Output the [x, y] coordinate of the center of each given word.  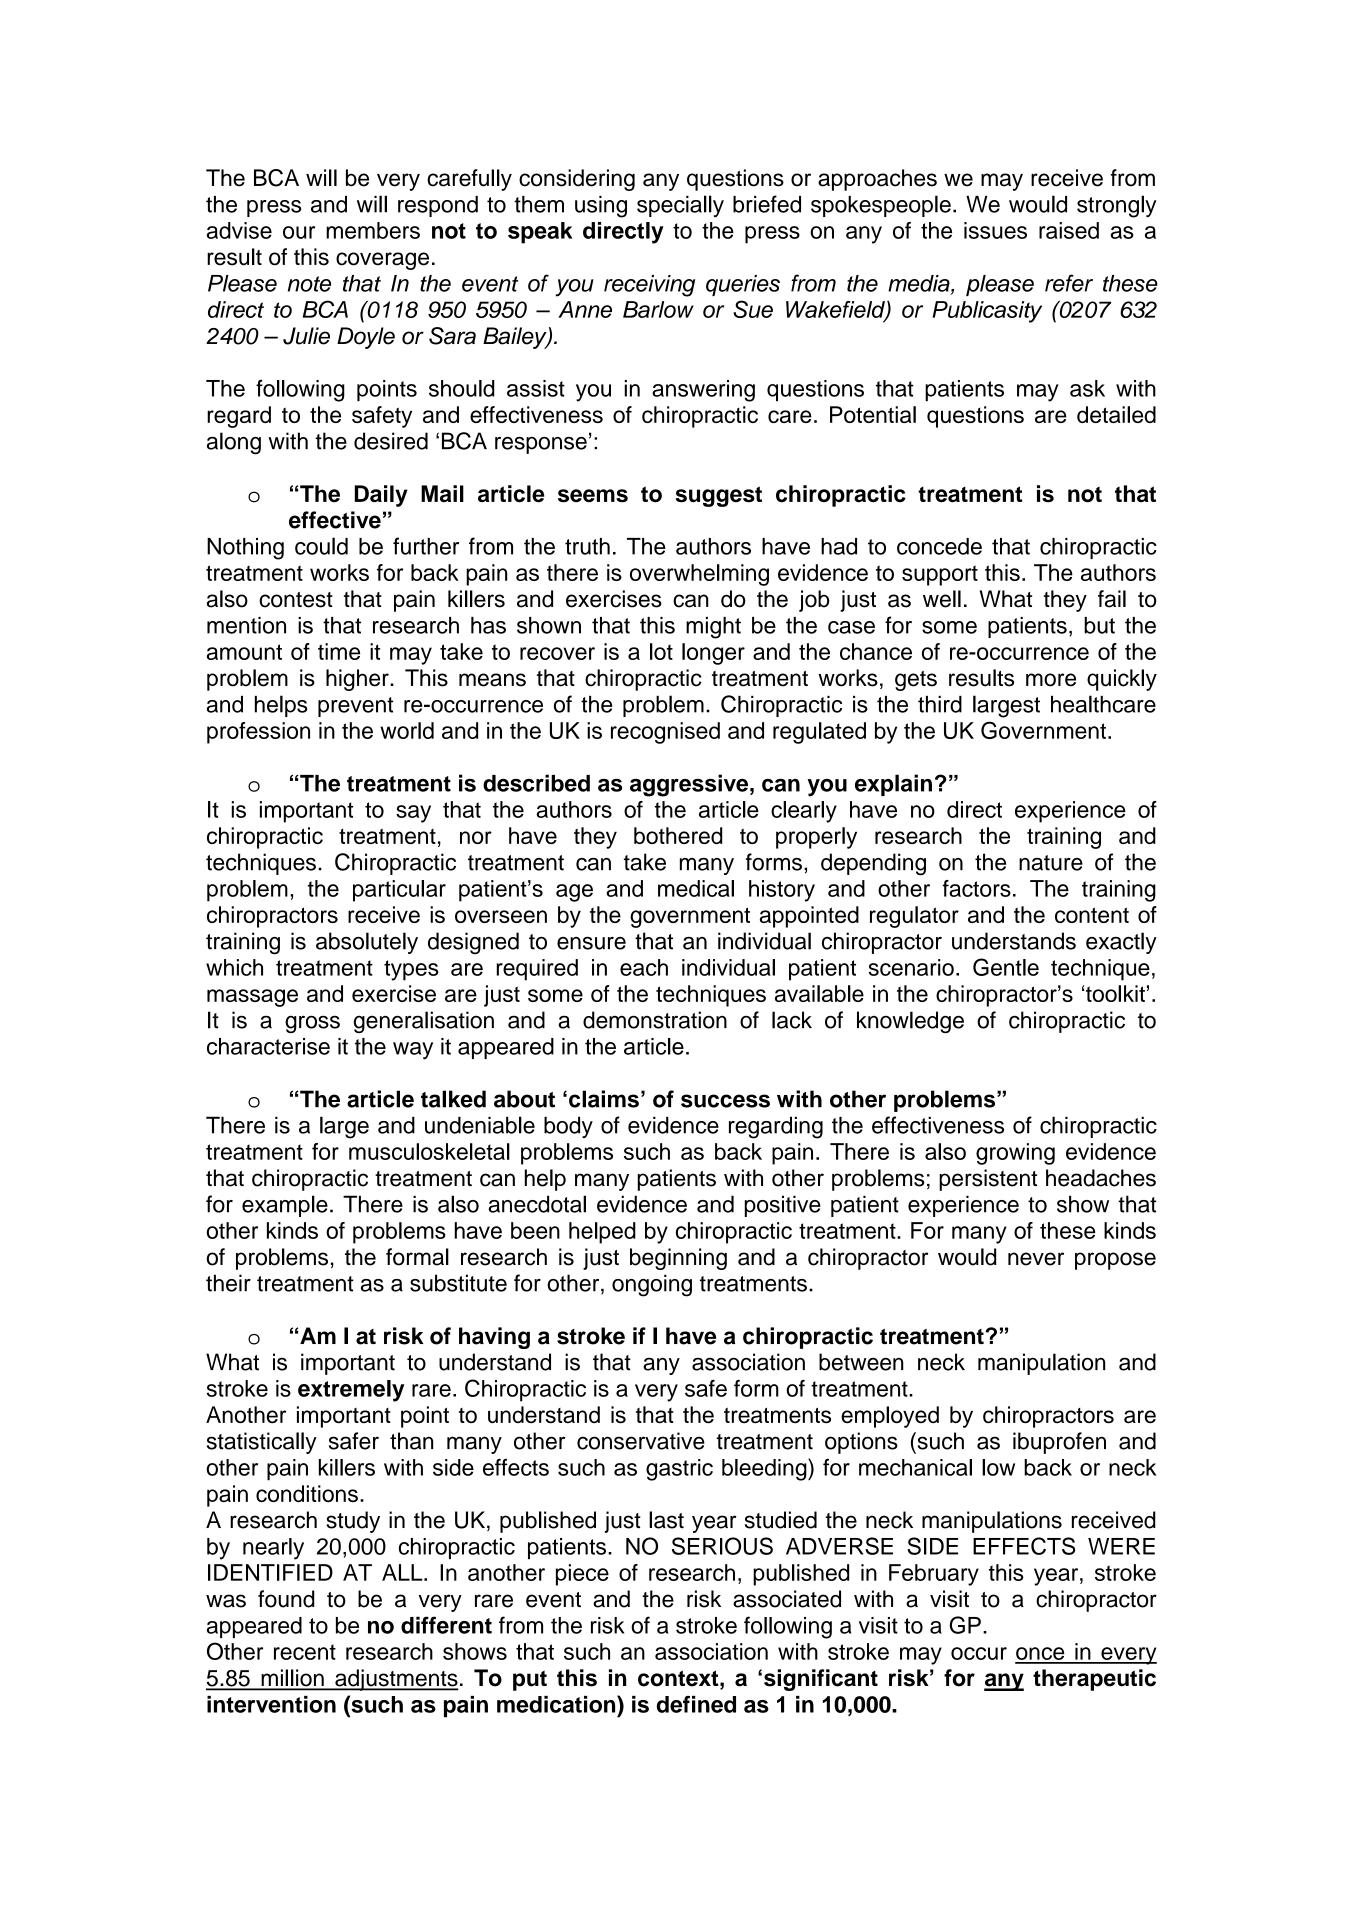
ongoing [652, 1285]
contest [296, 600]
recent [305, 1652]
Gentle [1006, 967]
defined [696, 1704]
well [942, 599]
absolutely [367, 943]
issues [995, 230]
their [228, 1283]
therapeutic [1094, 1680]
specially [680, 206]
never [1036, 1259]
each [644, 967]
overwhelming [699, 575]
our [299, 232]
